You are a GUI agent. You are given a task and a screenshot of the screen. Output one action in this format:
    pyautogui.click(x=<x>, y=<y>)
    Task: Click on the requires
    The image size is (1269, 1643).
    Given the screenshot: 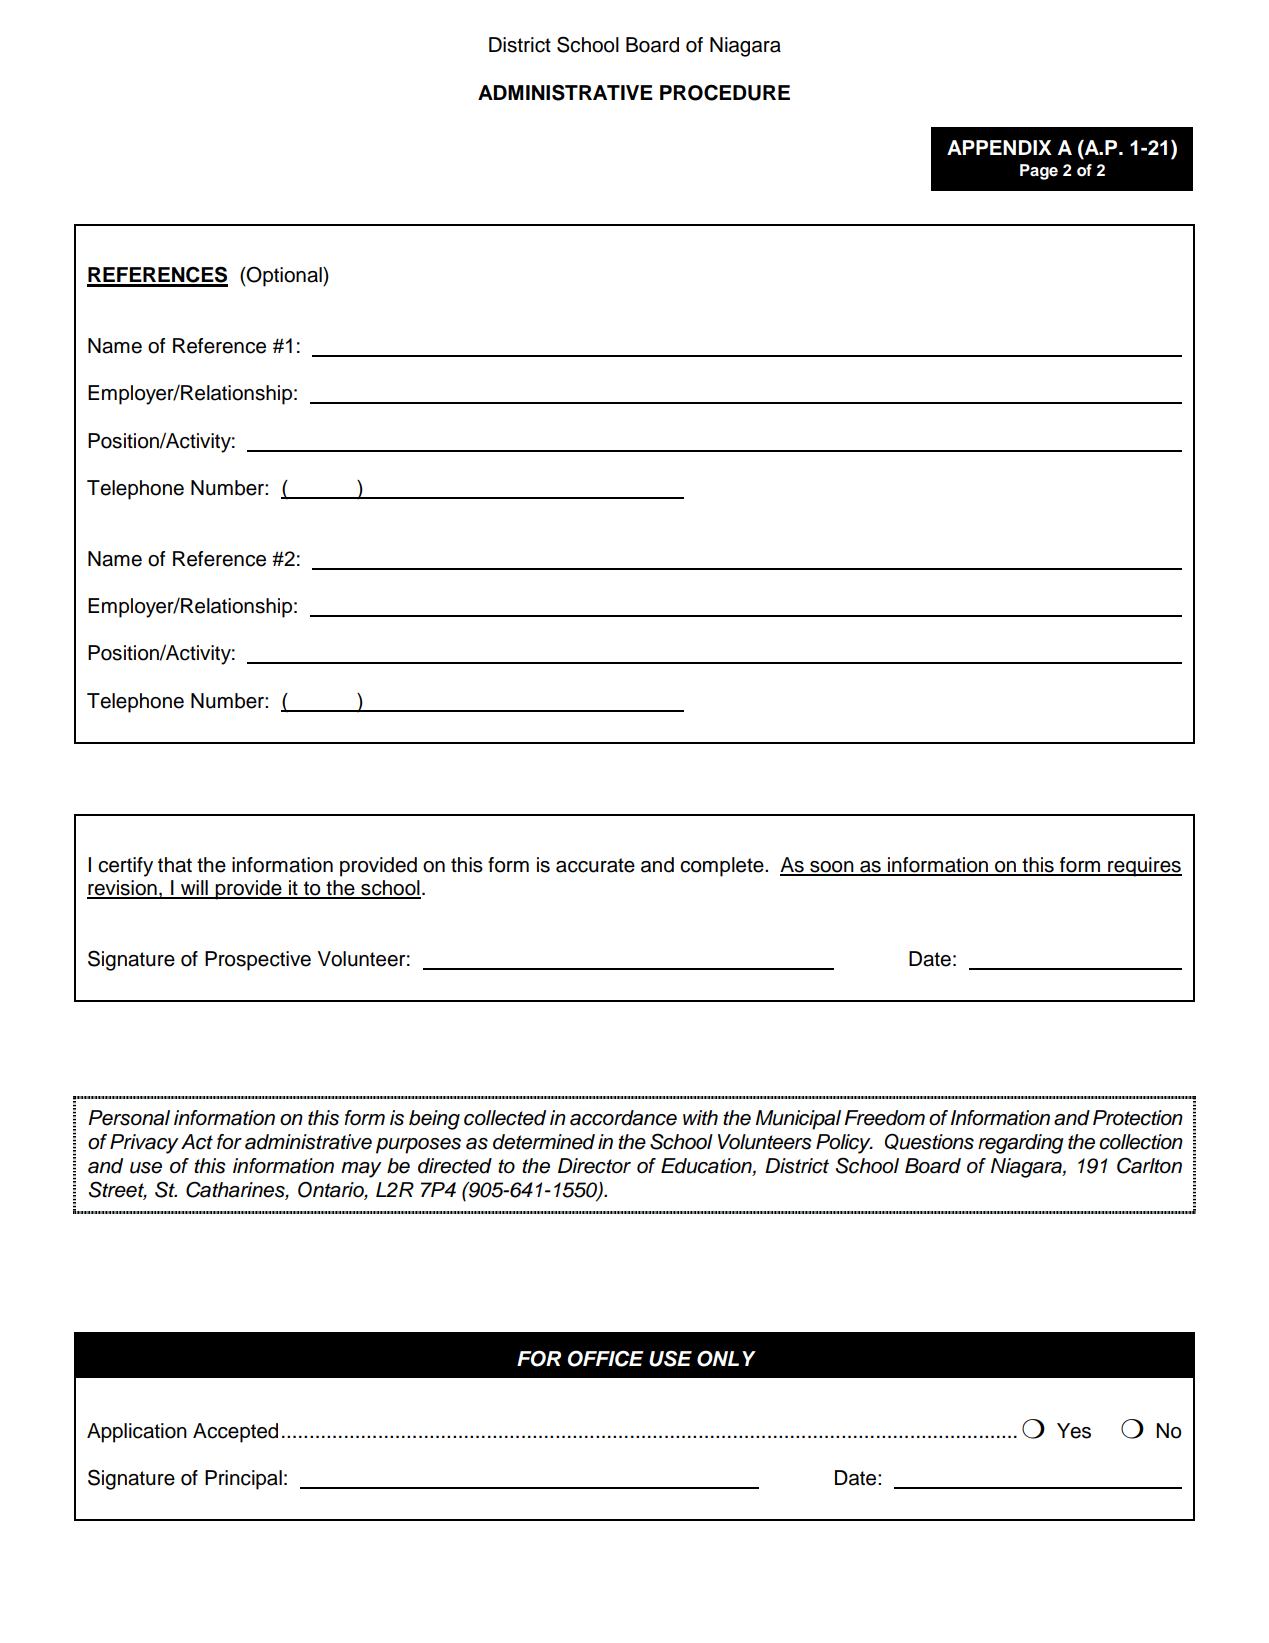 What is the action you would take?
    pyautogui.click(x=1144, y=867)
